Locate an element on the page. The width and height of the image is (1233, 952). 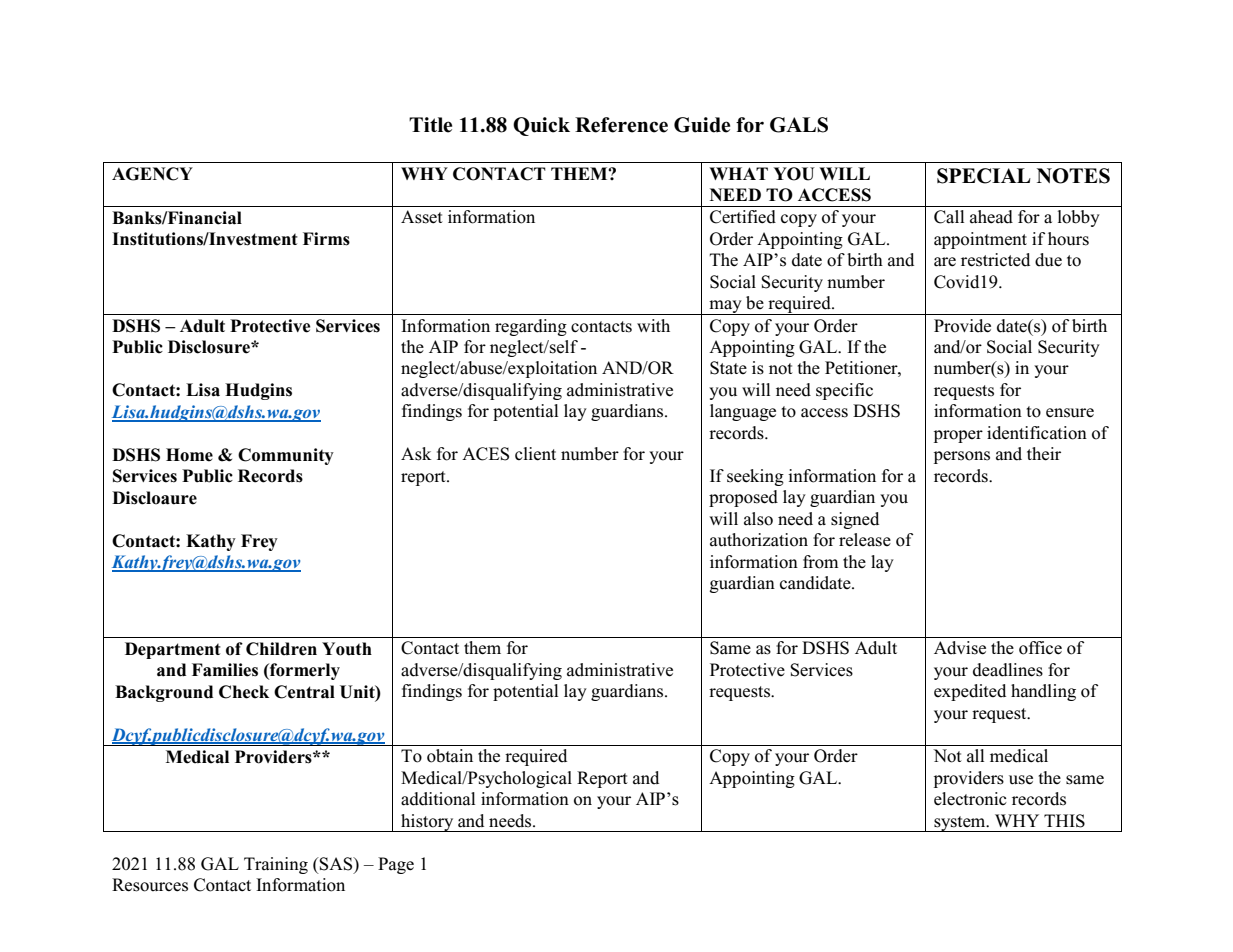
Training is located at coordinates (276, 865).
